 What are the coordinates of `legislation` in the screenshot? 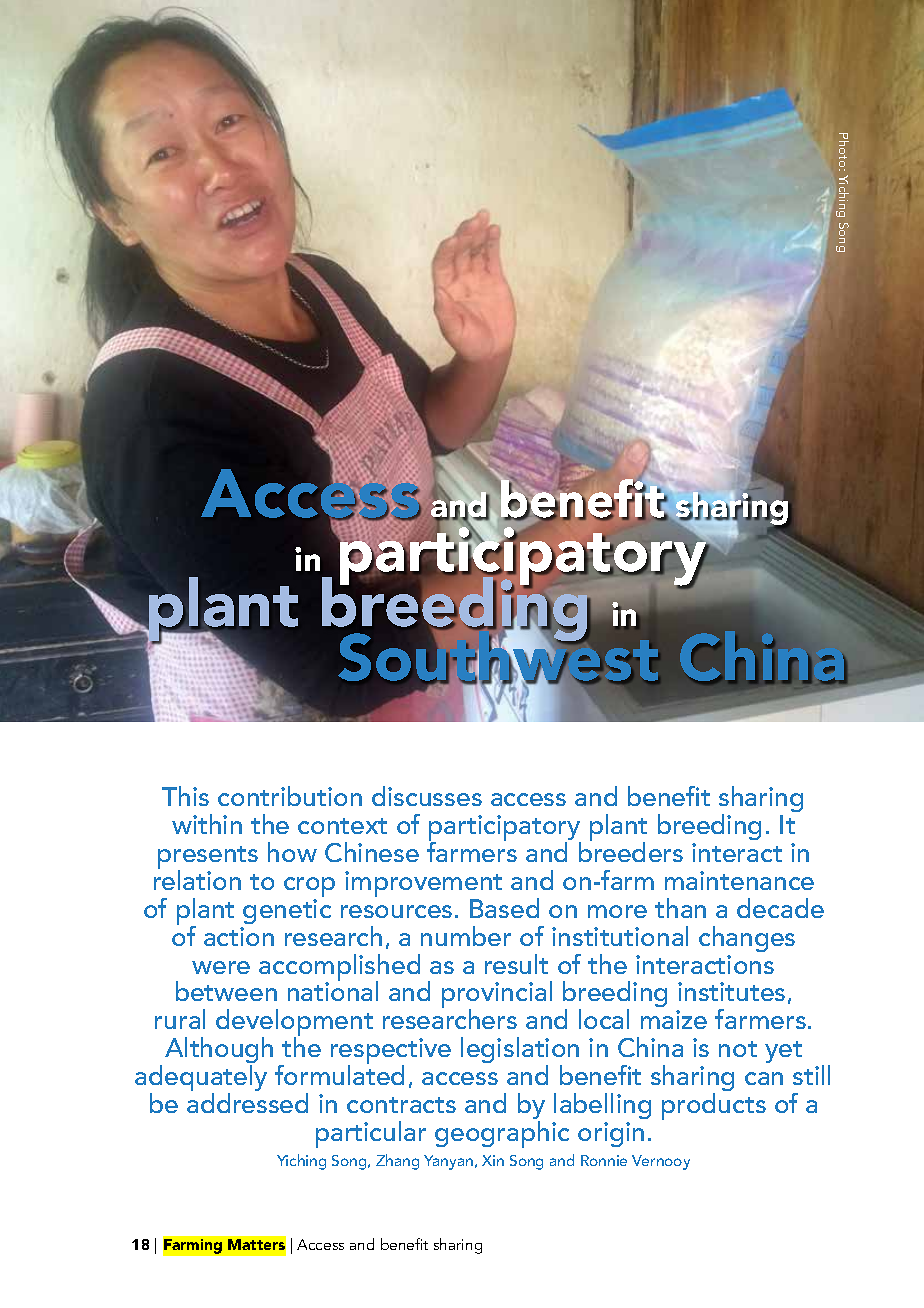 It's located at (520, 1052).
